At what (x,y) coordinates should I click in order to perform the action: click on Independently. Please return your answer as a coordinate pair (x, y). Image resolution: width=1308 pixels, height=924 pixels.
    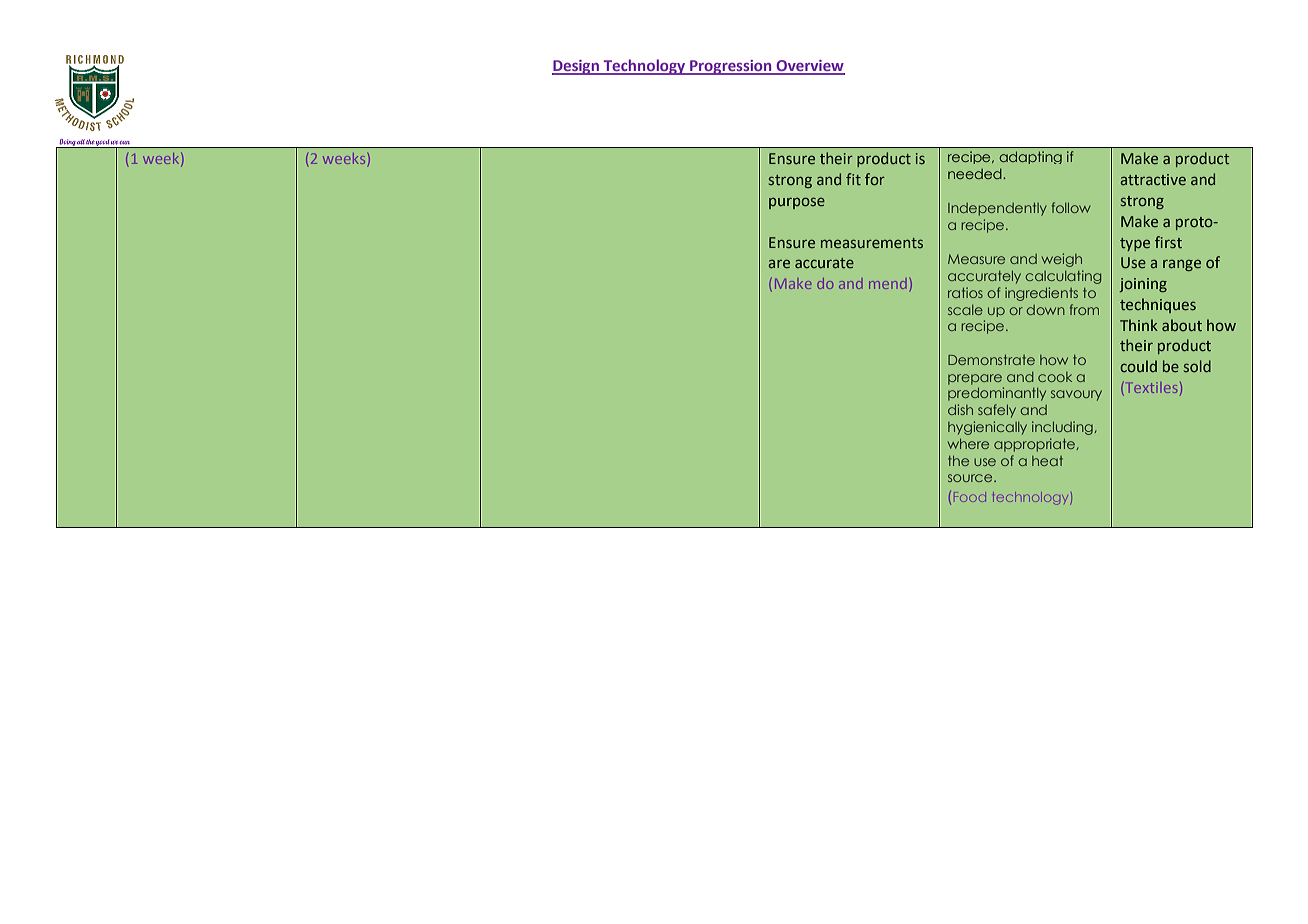
    Looking at the image, I should click on (997, 209).
